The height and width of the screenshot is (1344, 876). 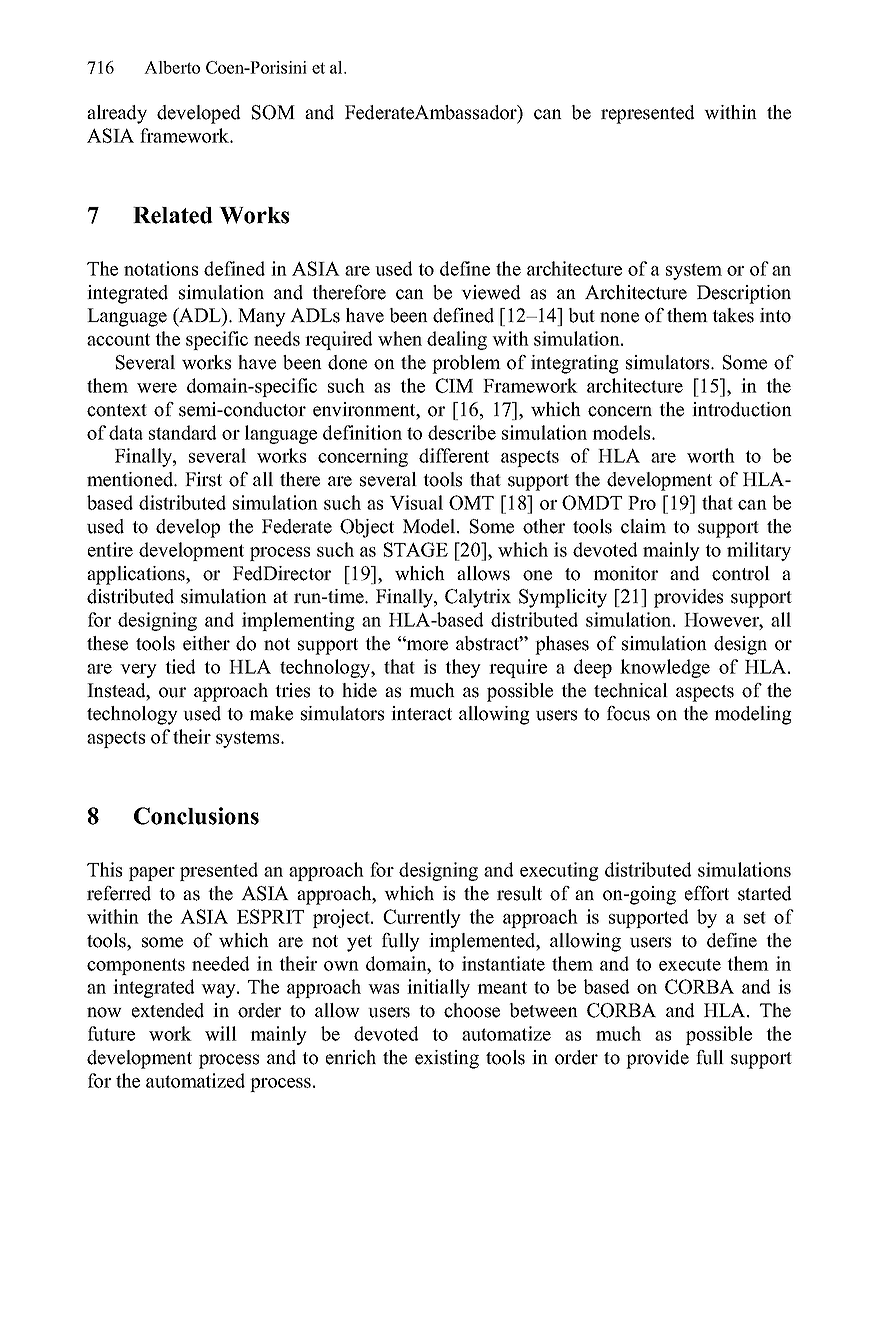 I want to click on effort, so click(x=707, y=893).
